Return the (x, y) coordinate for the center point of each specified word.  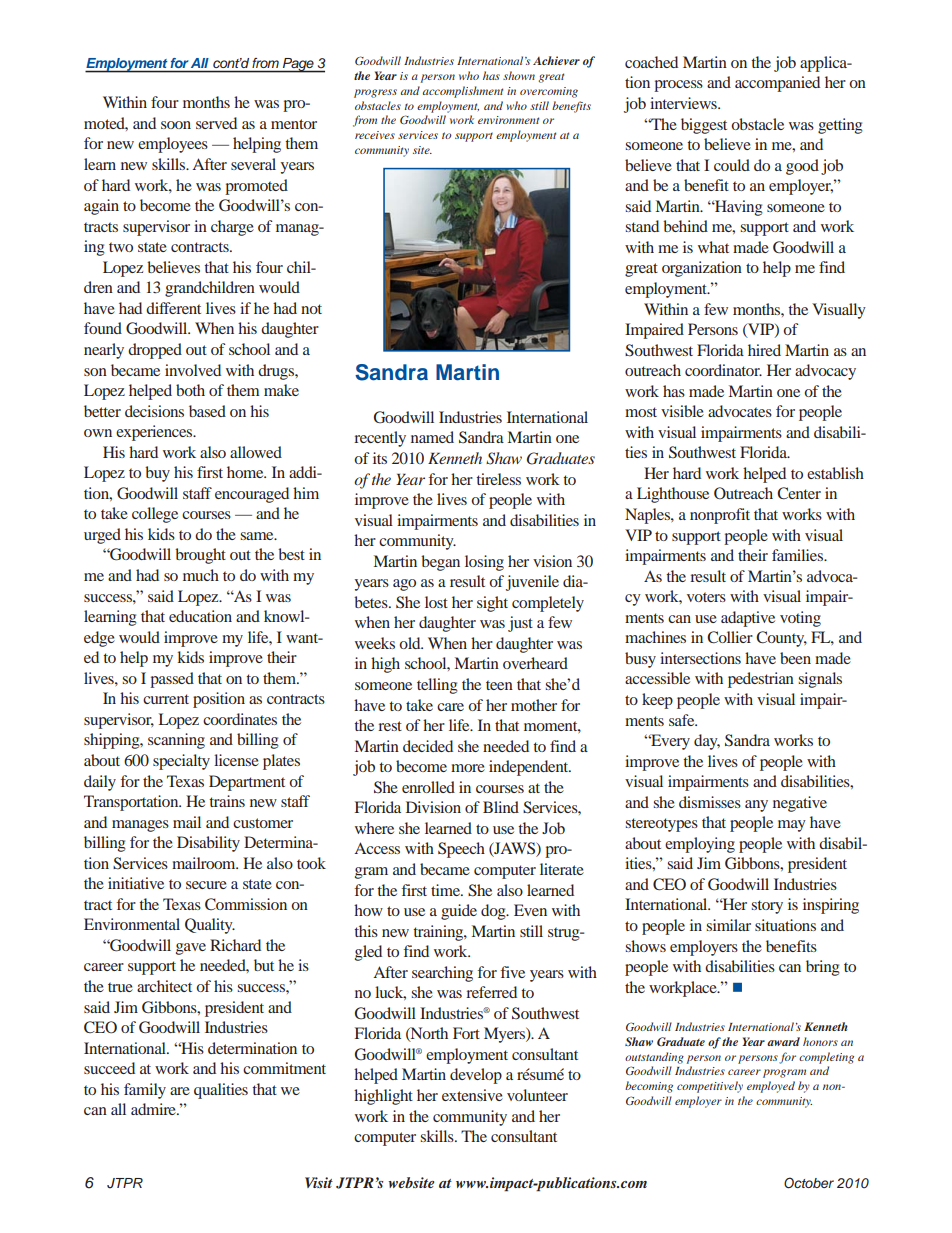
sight (492, 604)
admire (154, 1109)
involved (193, 370)
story (767, 907)
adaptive (748, 619)
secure (206, 885)
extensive (472, 1095)
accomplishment (463, 92)
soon (176, 125)
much (201, 575)
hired (764, 350)
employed (771, 1087)
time (446, 890)
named (432, 437)
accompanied (777, 84)
